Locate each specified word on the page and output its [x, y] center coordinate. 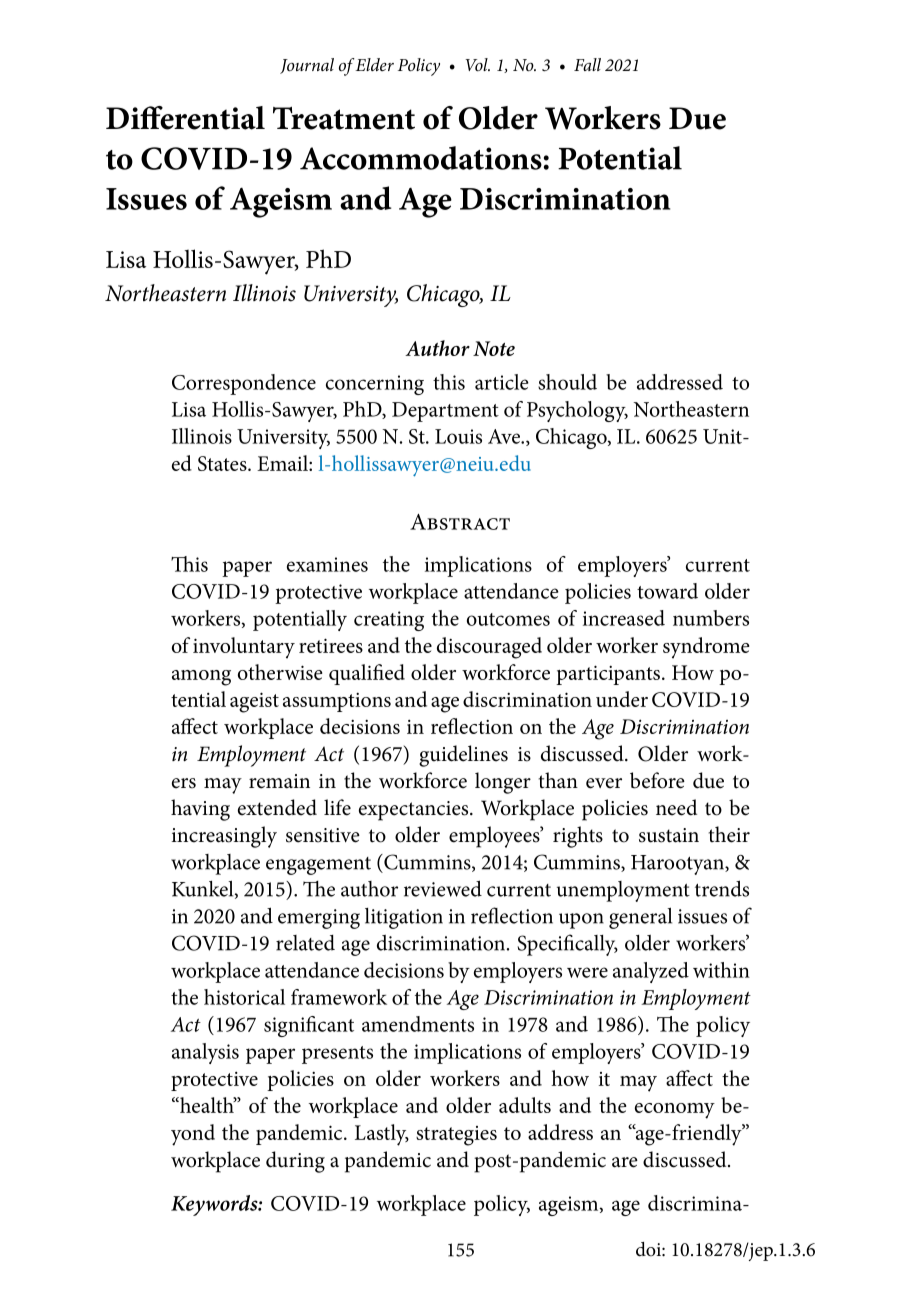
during [295, 1162]
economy [675, 1111]
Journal [307, 66]
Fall [587, 64]
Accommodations [421, 158]
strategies [456, 1136]
